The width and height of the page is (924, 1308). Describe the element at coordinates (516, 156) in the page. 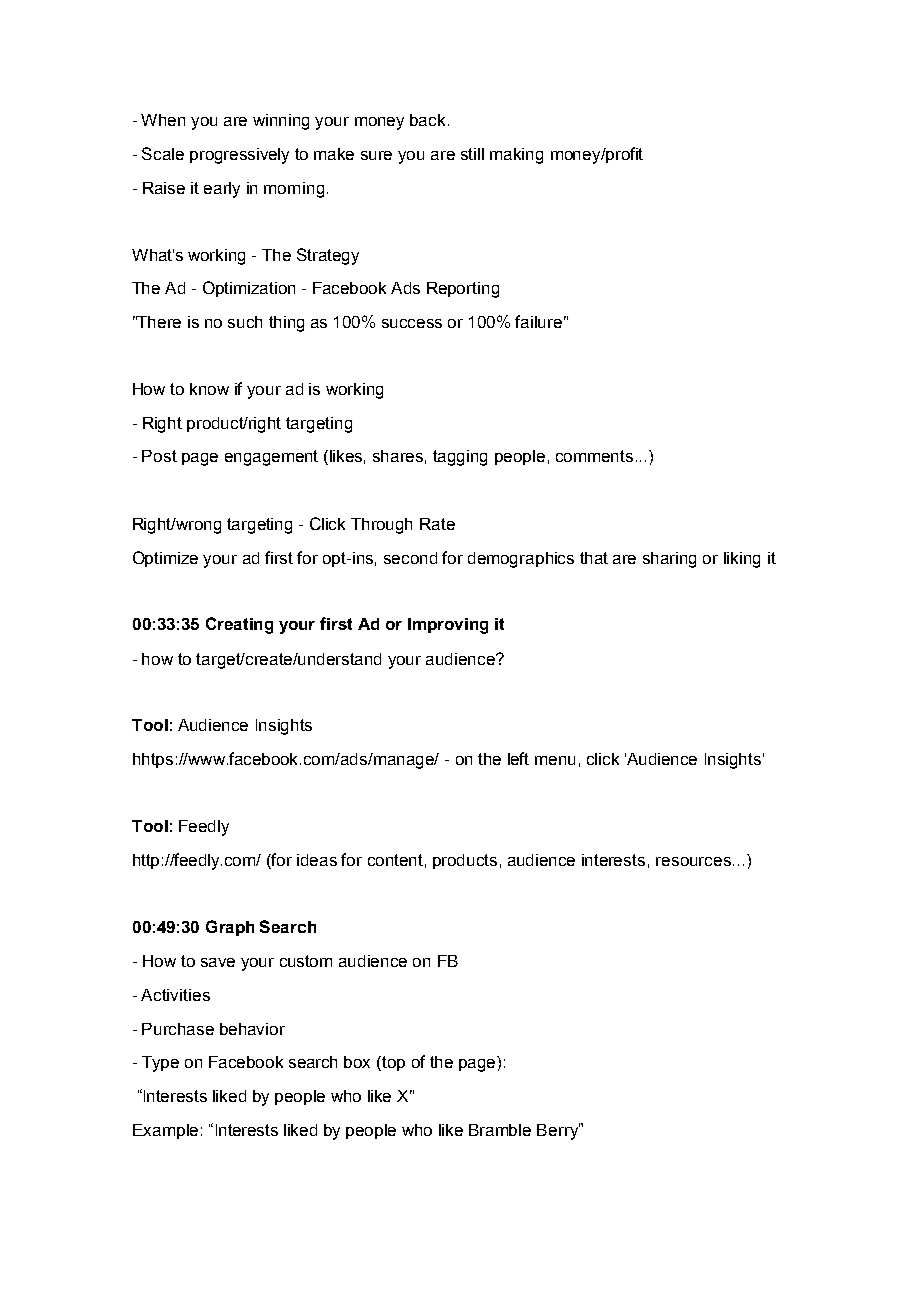

I see `making` at that location.
